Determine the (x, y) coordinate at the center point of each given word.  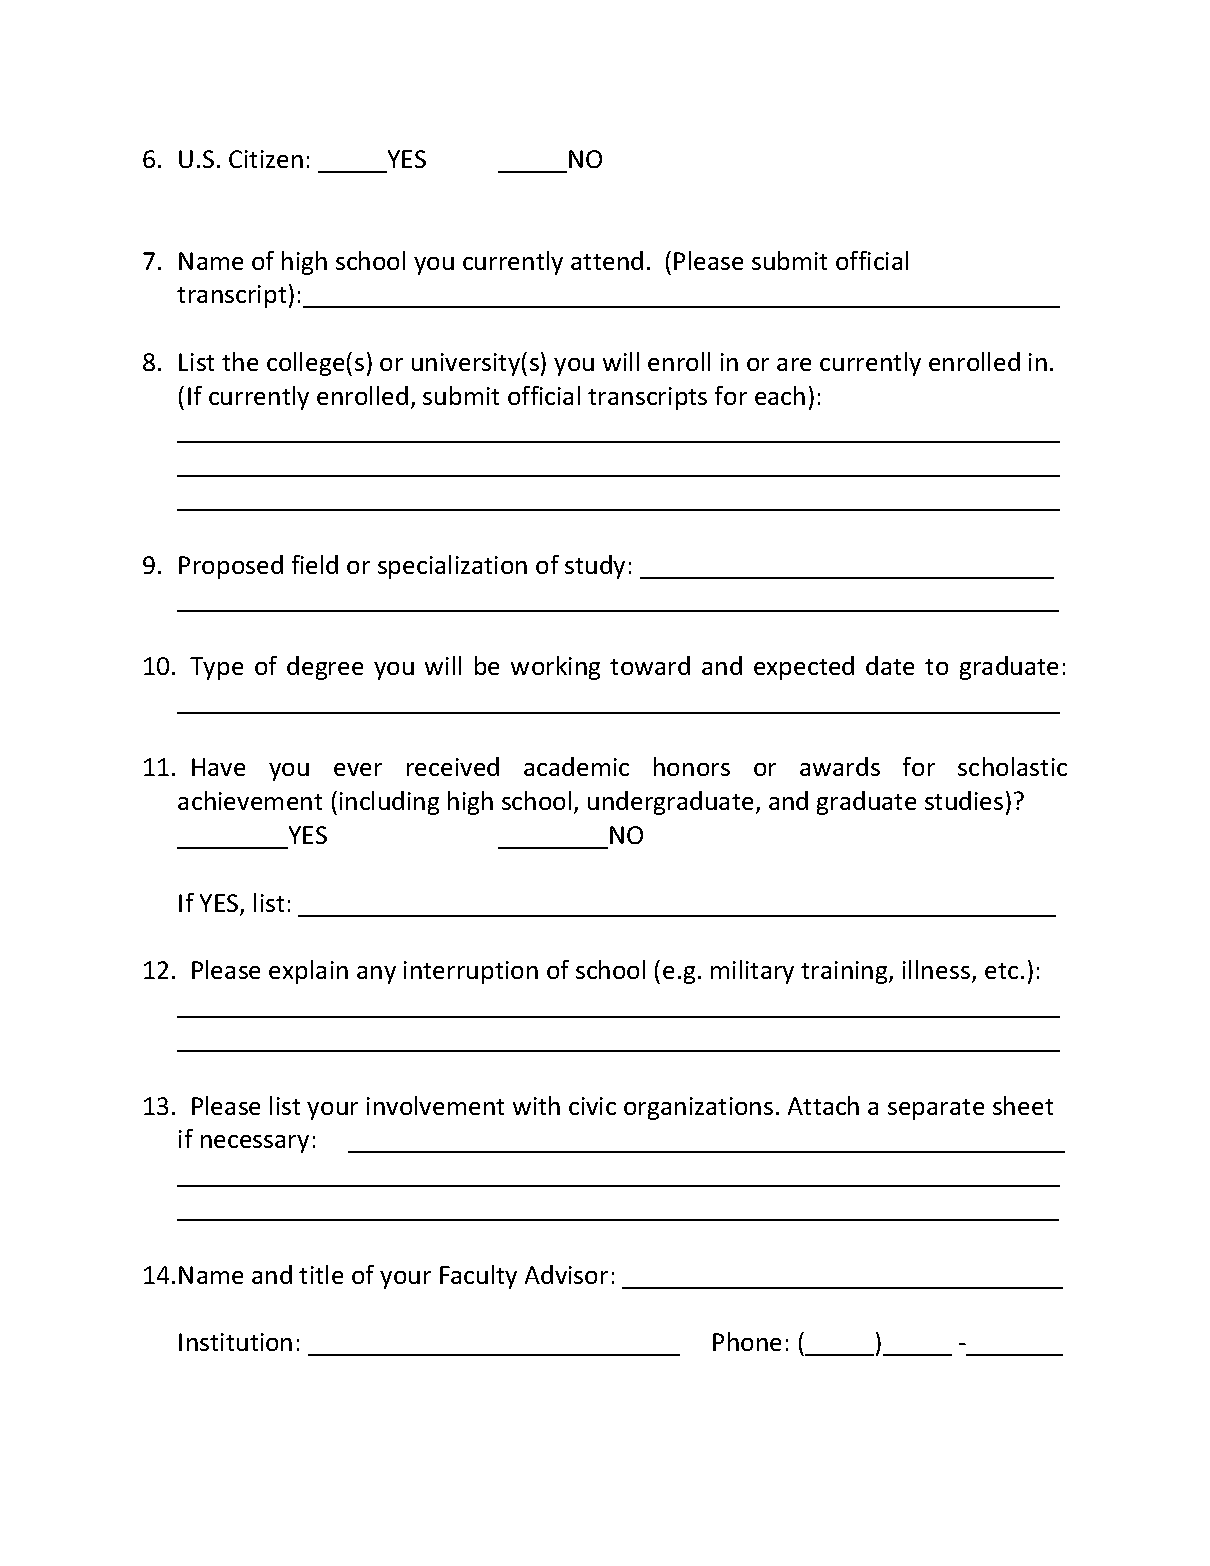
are (794, 364)
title (321, 1274)
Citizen (266, 159)
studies (964, 800)
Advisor (566, 1274)
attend (607, 260)
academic (576, 766)
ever (358, 769)
